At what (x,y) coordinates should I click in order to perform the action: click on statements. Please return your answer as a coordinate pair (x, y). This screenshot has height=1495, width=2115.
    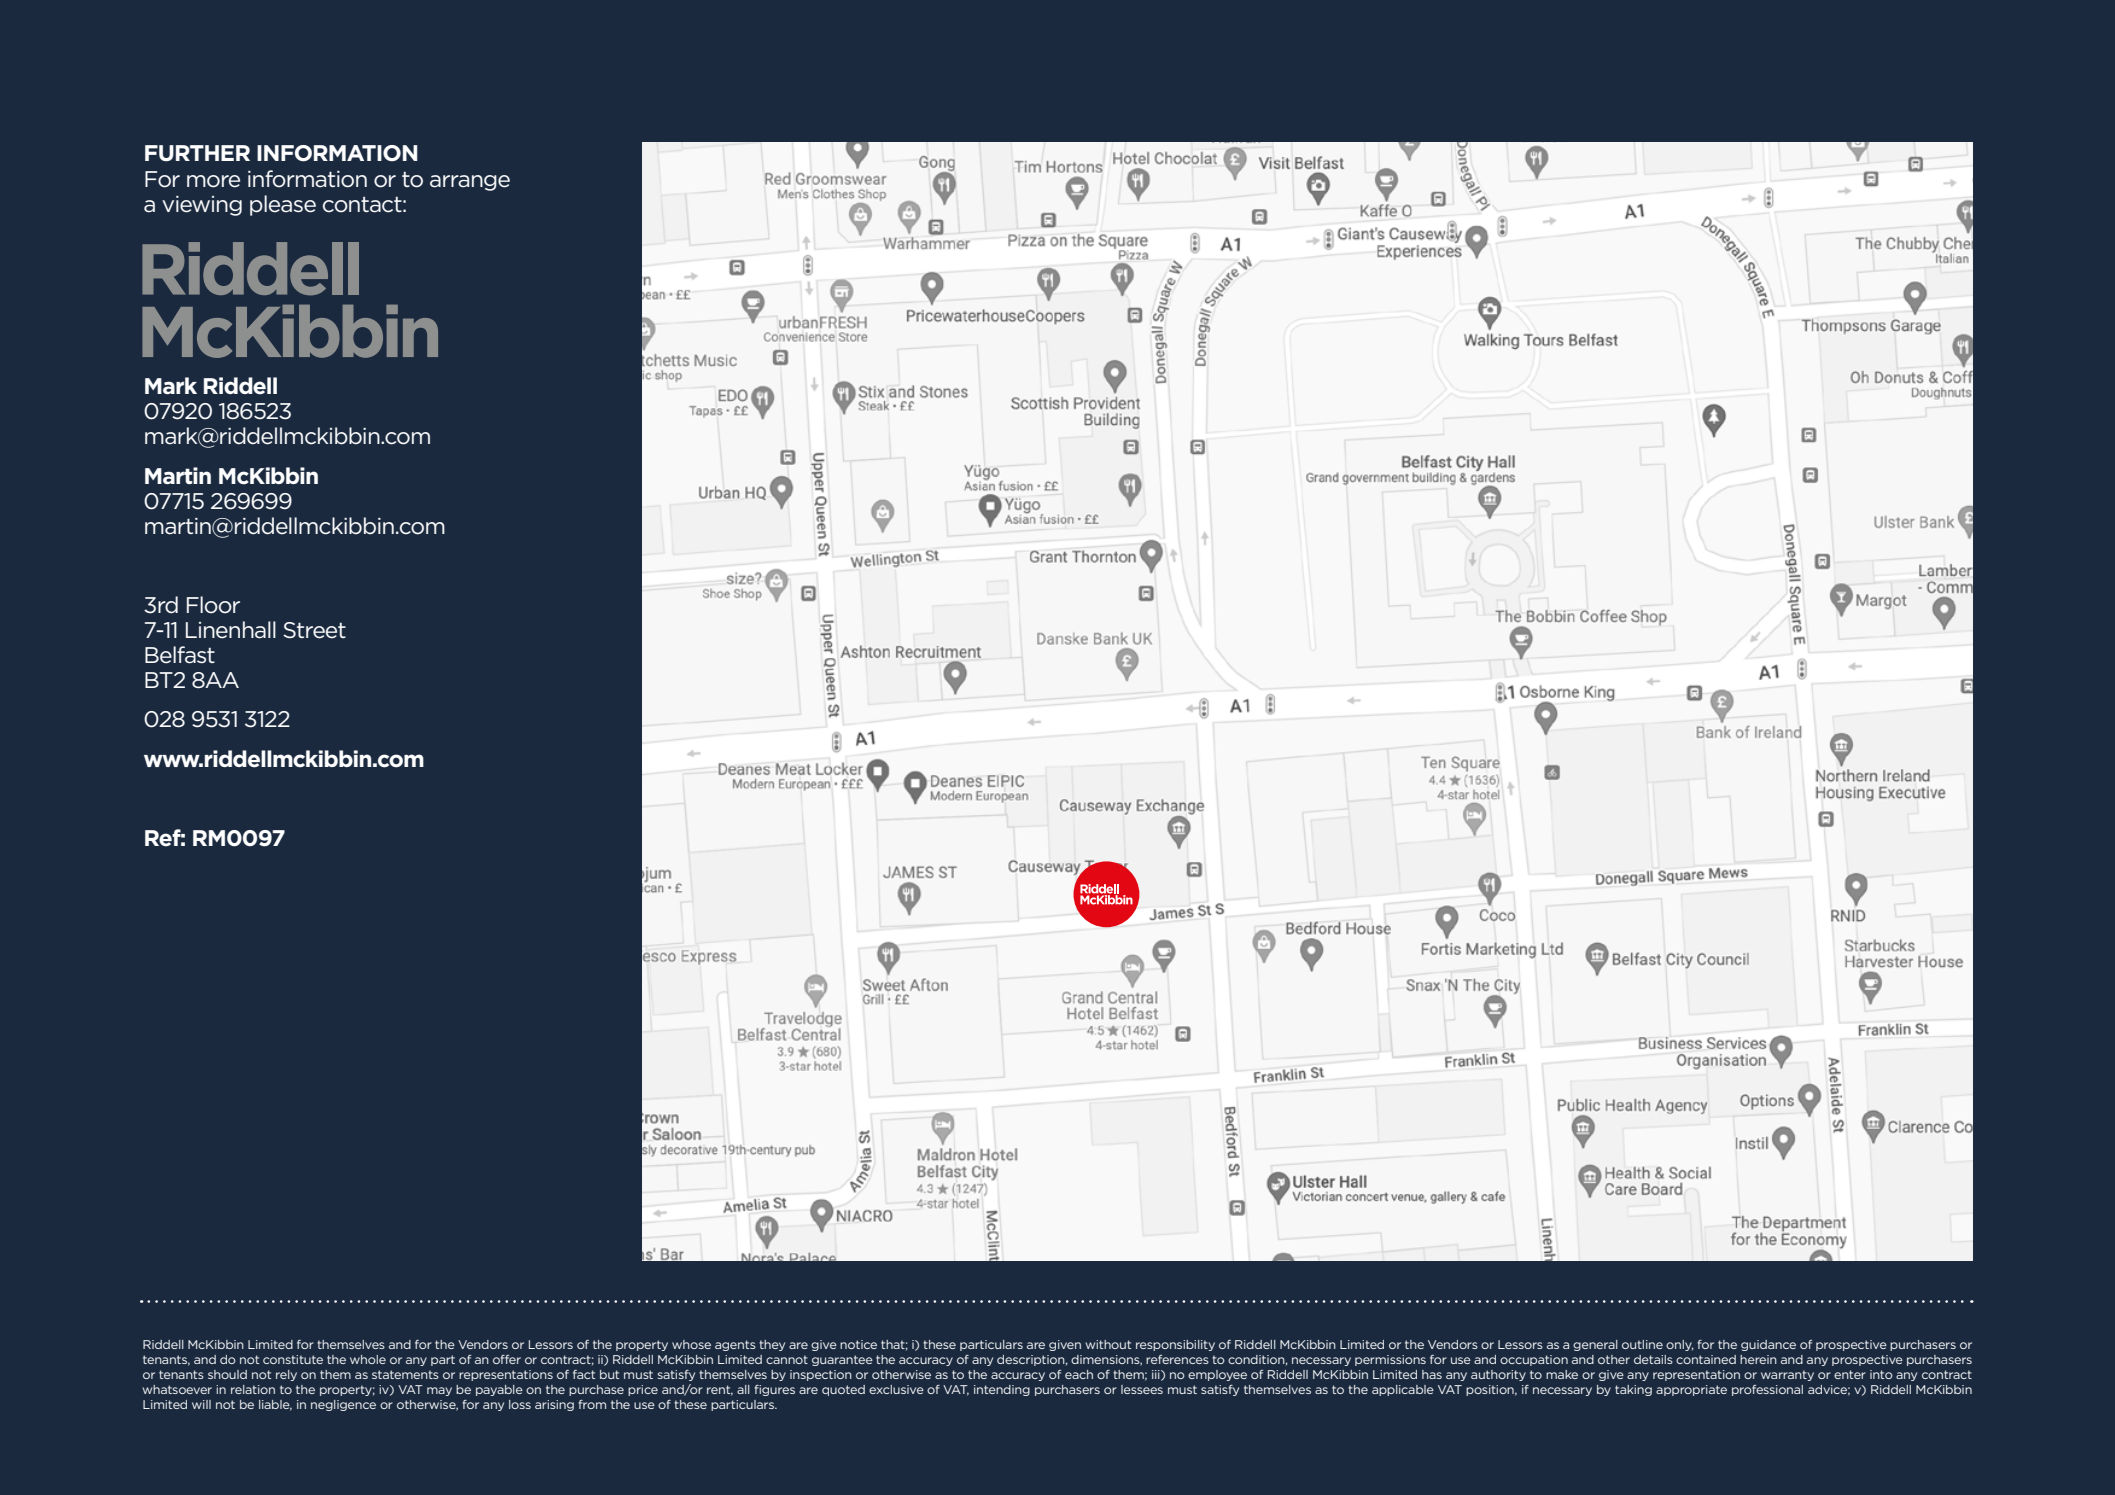
    Looking at the image, I should click on (405, 1374).
